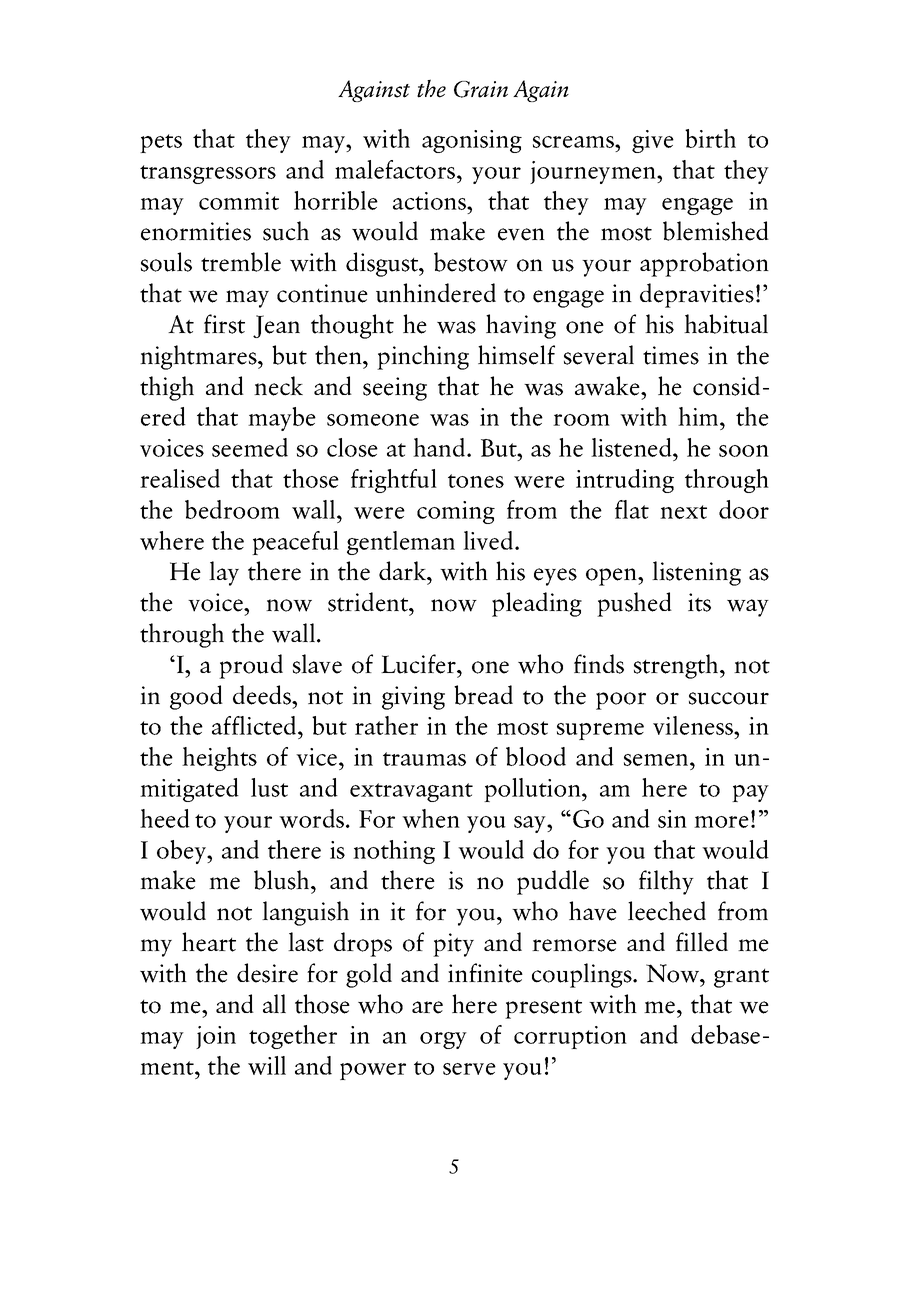 This screenshot has height=1316, width=910. What do you see at coordinates (632, 447) in the screenshot?
I see `listened` at bounding box center [632, 447].
